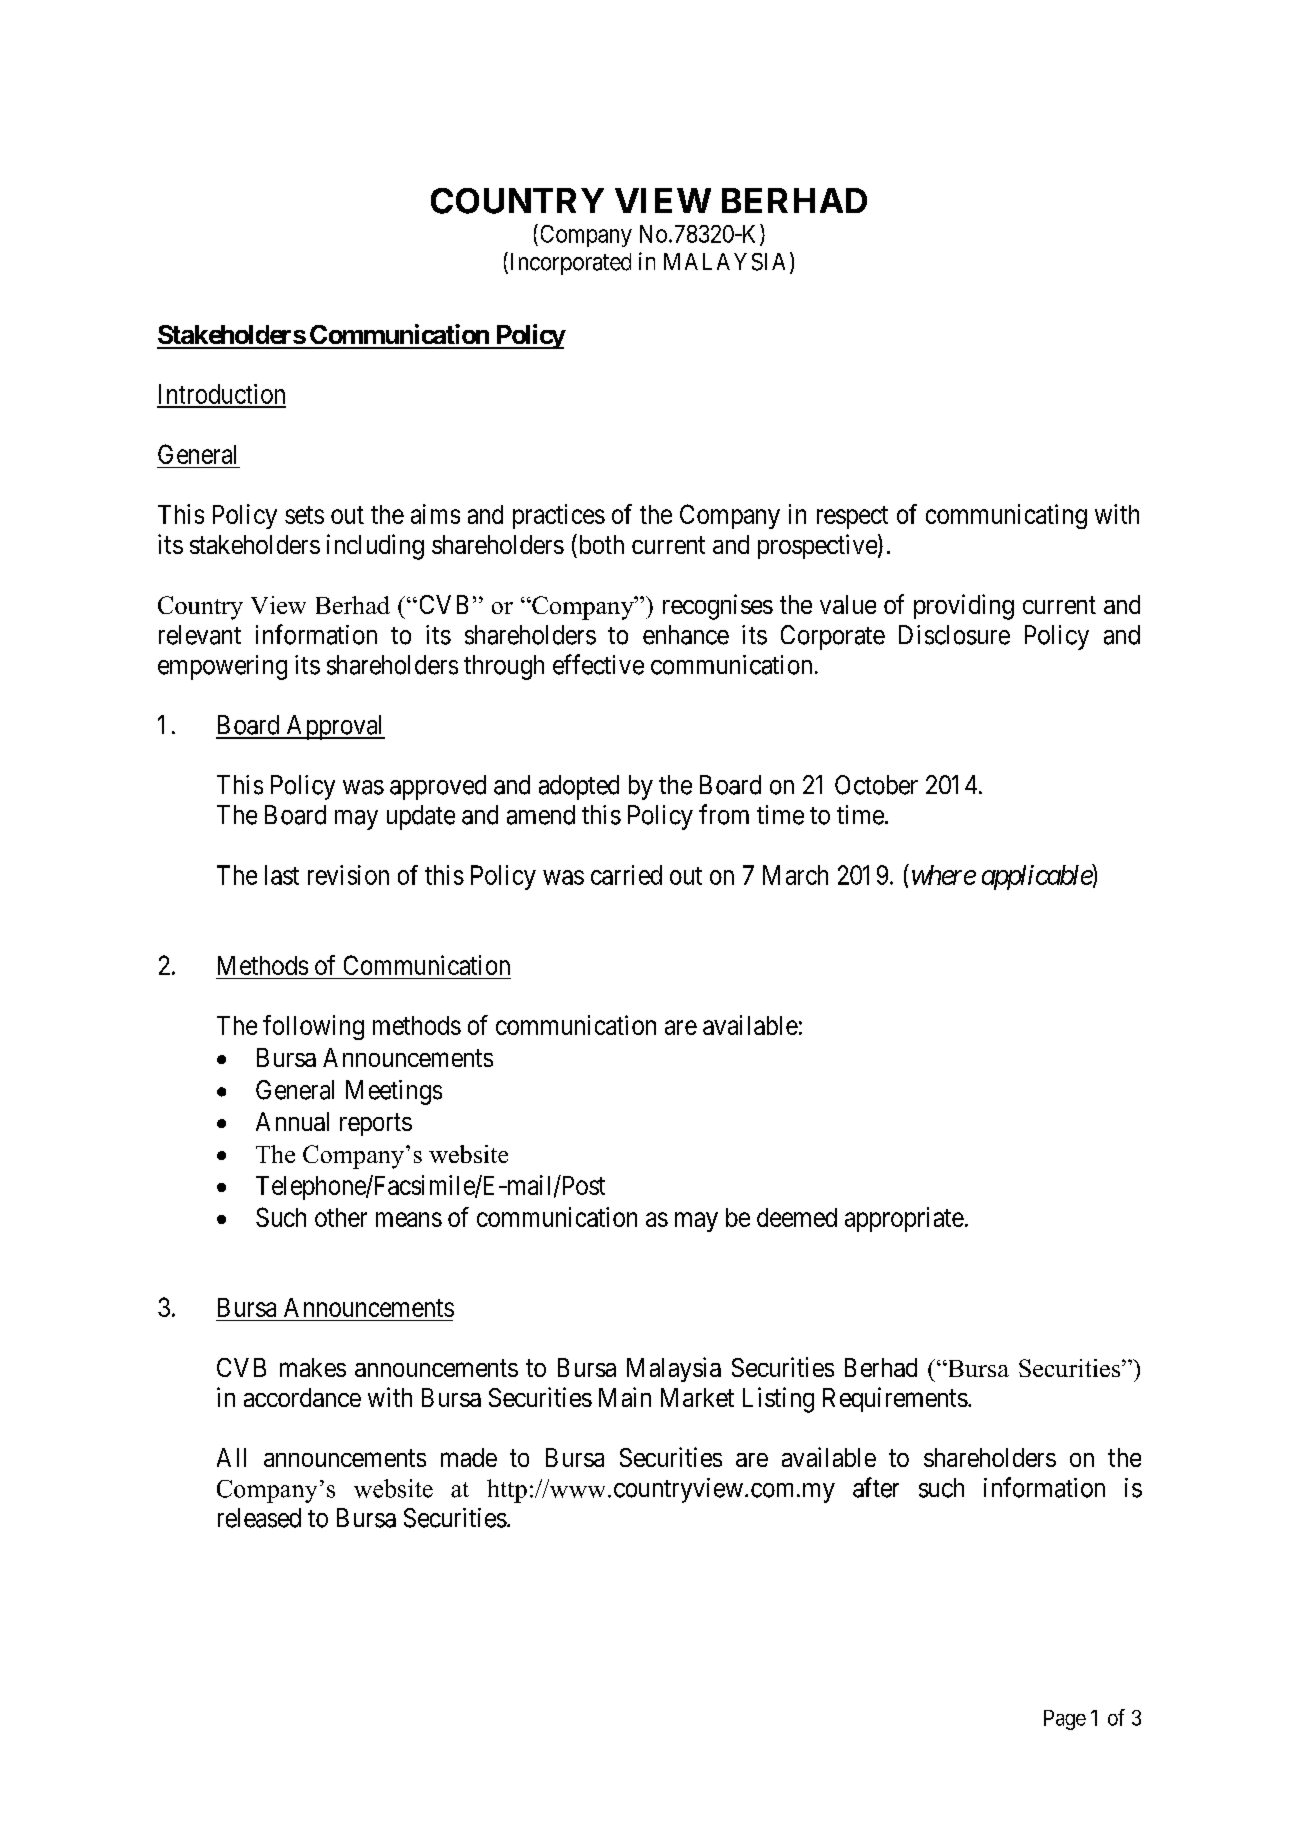  I want to click on Requirements, so click(895, 1399).
